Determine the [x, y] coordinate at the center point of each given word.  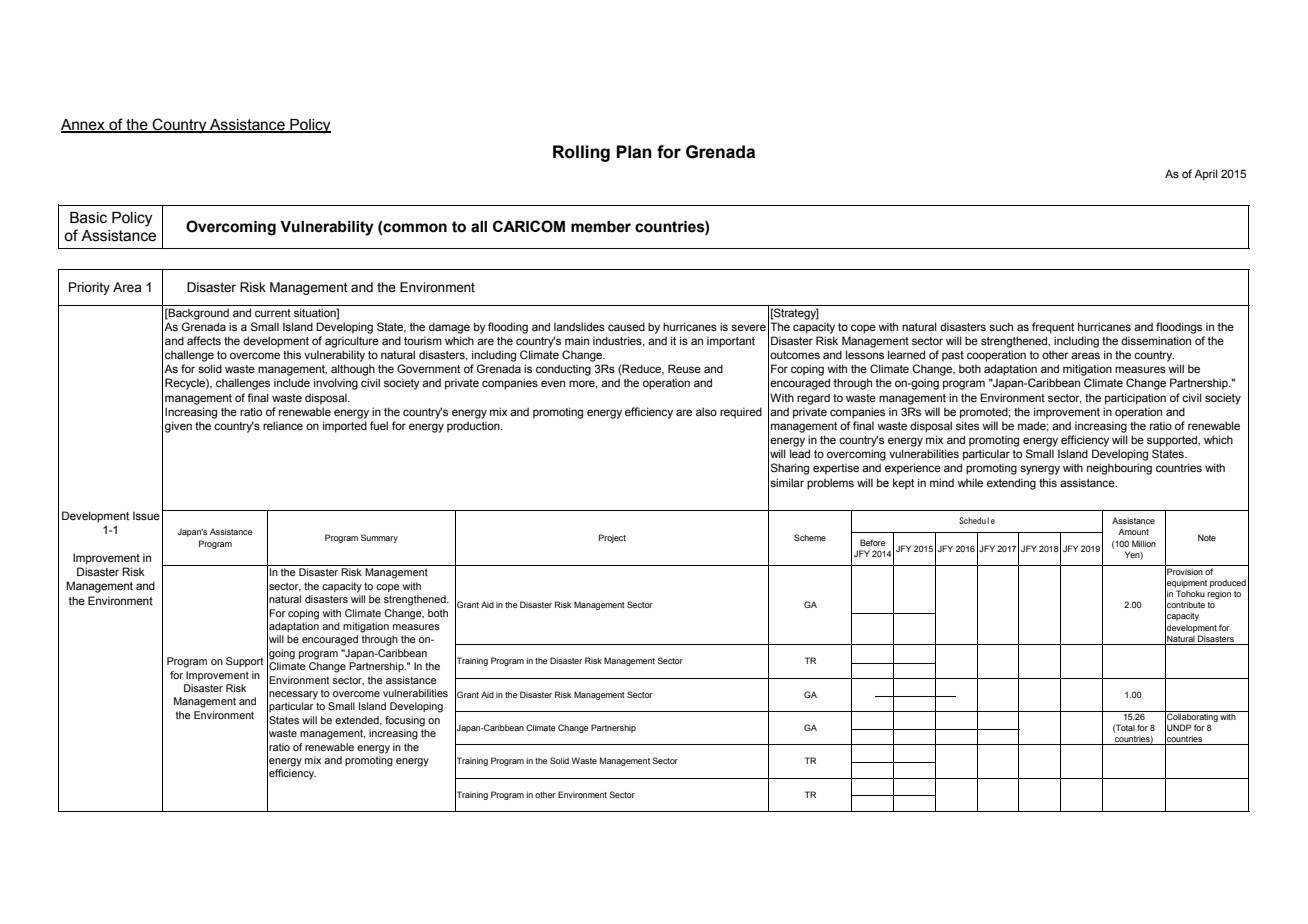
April [1206, 175]
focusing [405, 721]
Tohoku [1190, 593]
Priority [89, 288]
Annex [84, 126]
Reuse [684, 368]
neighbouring [1119, 469]
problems [830, 484]
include [292, 382]
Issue [146, 515]
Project [612, 538]
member [601, 227]
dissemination [1156, 340]
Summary [379, 538]
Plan [634, 152]
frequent [1053, 328]
